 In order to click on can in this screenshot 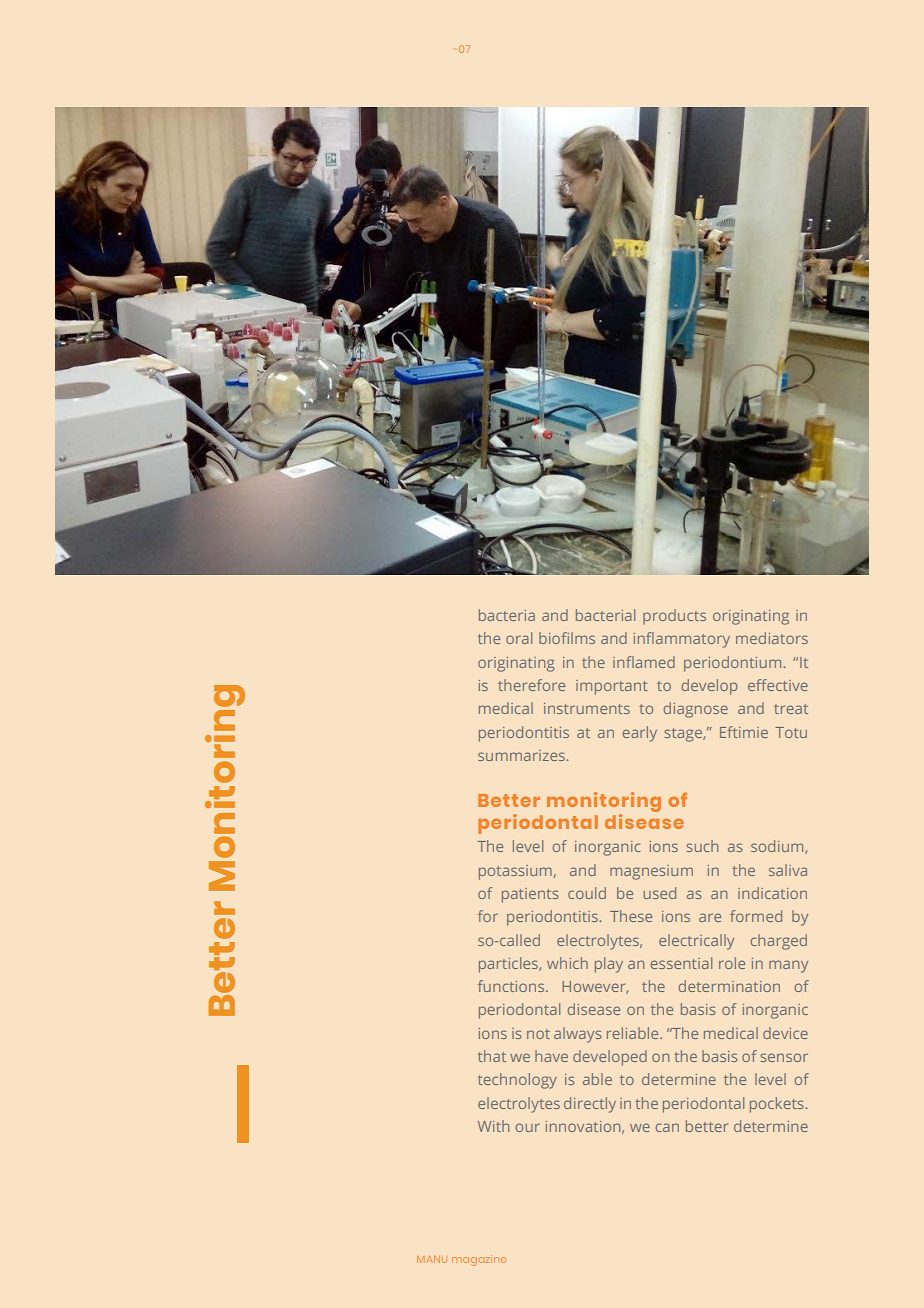, I will do `click(667, 1127)`.
